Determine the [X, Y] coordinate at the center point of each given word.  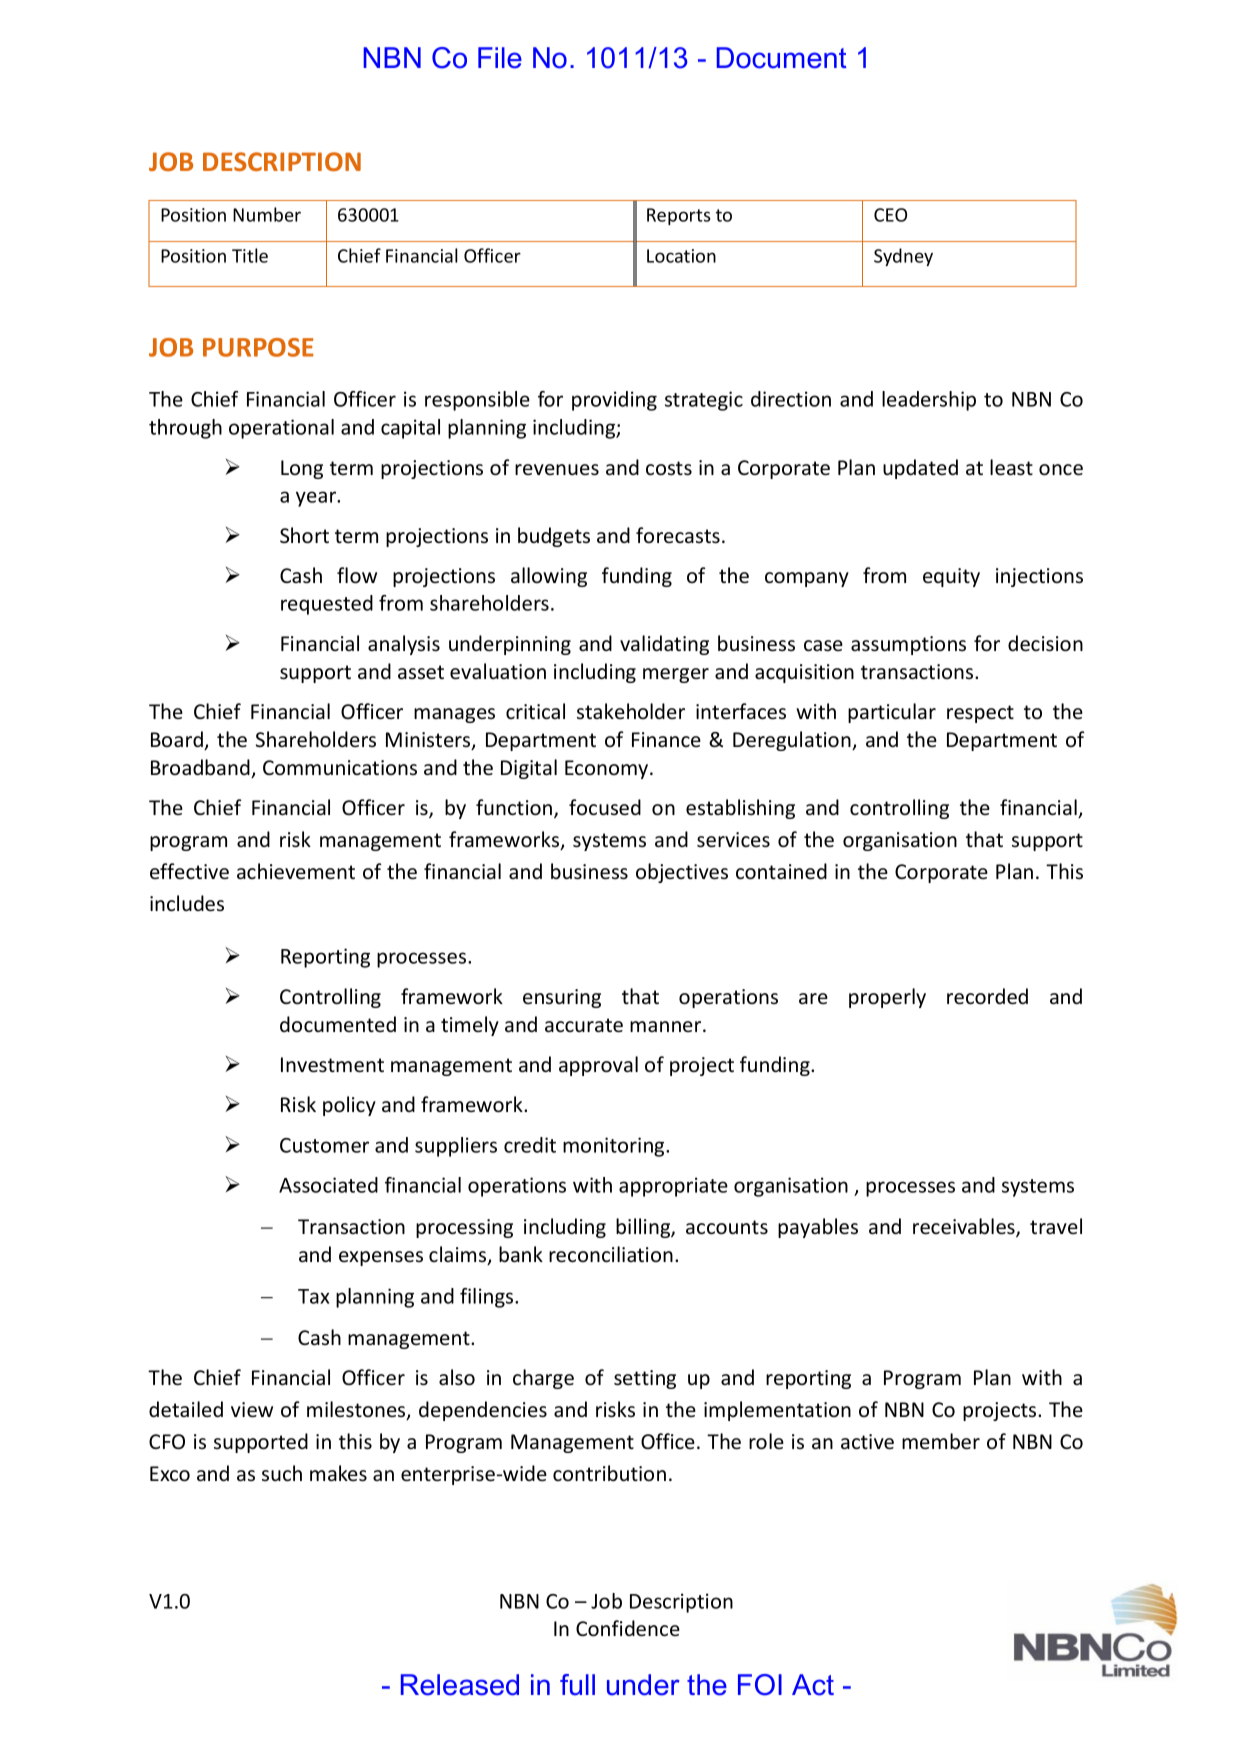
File [500, 58]
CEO [890, 215]
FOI [760, 1685]
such [282, 1473]
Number [267, 214]
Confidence [628, 1628]
